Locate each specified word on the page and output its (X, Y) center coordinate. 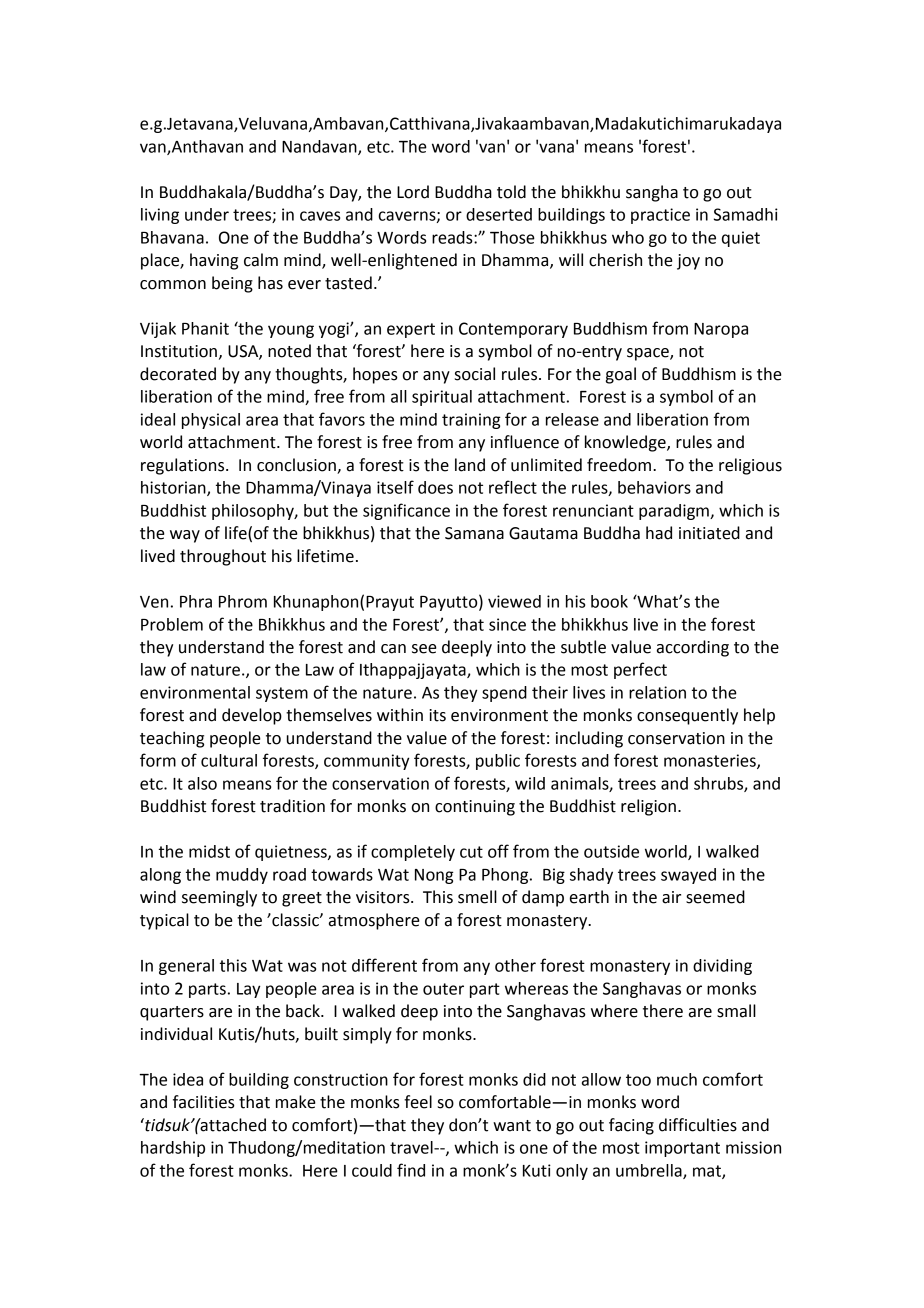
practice (660, 216)
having (214, 261)
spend (504, 694)
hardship (173, 1149)
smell (477, 897)
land (470, 465)
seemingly (219, 898)
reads (453, 237)
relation (657, 692)
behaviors (654, 487)
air (671, 897)
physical (211, 421)
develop (252, 716)
